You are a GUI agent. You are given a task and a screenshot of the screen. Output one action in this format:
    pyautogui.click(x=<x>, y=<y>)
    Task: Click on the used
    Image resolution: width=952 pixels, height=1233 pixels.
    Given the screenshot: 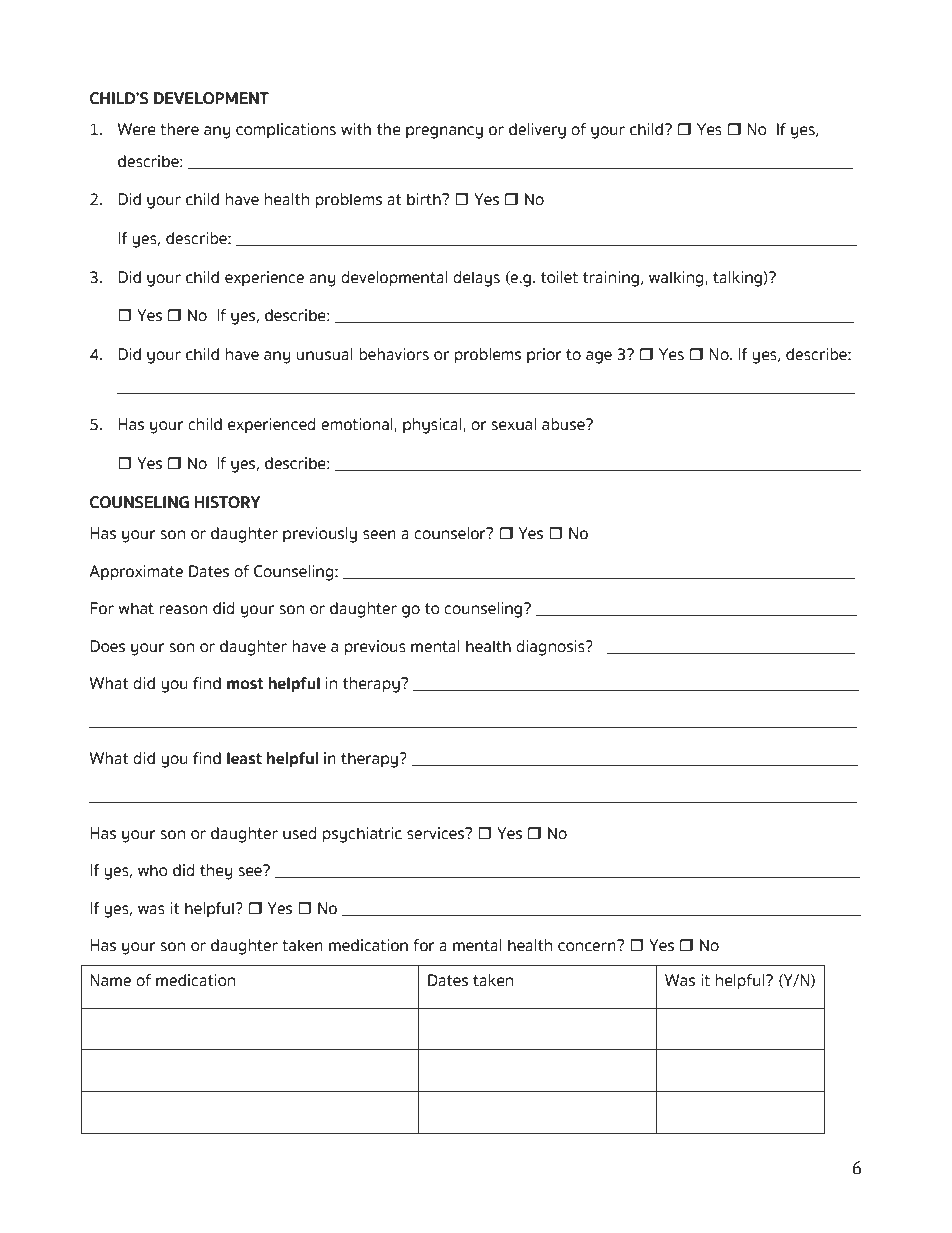 What is the action you would take?
    pyautogui.click(x=300, y=833)
